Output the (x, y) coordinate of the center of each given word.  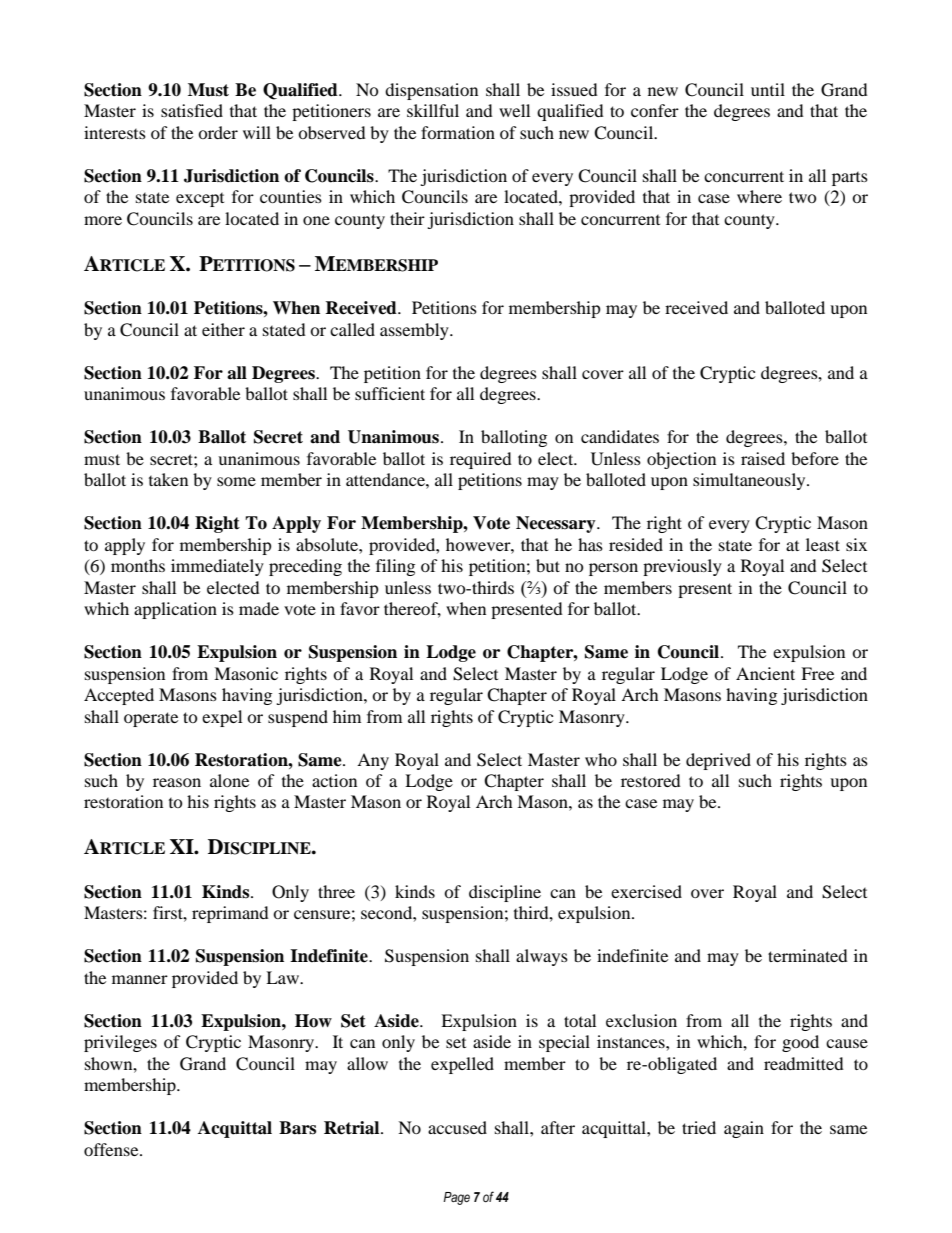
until (768, 89)
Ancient (765, 673)
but (548, 565)
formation (458, 132)
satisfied (192, 110)
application (175, 610)
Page (456, 1198)
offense (112, 1149)
